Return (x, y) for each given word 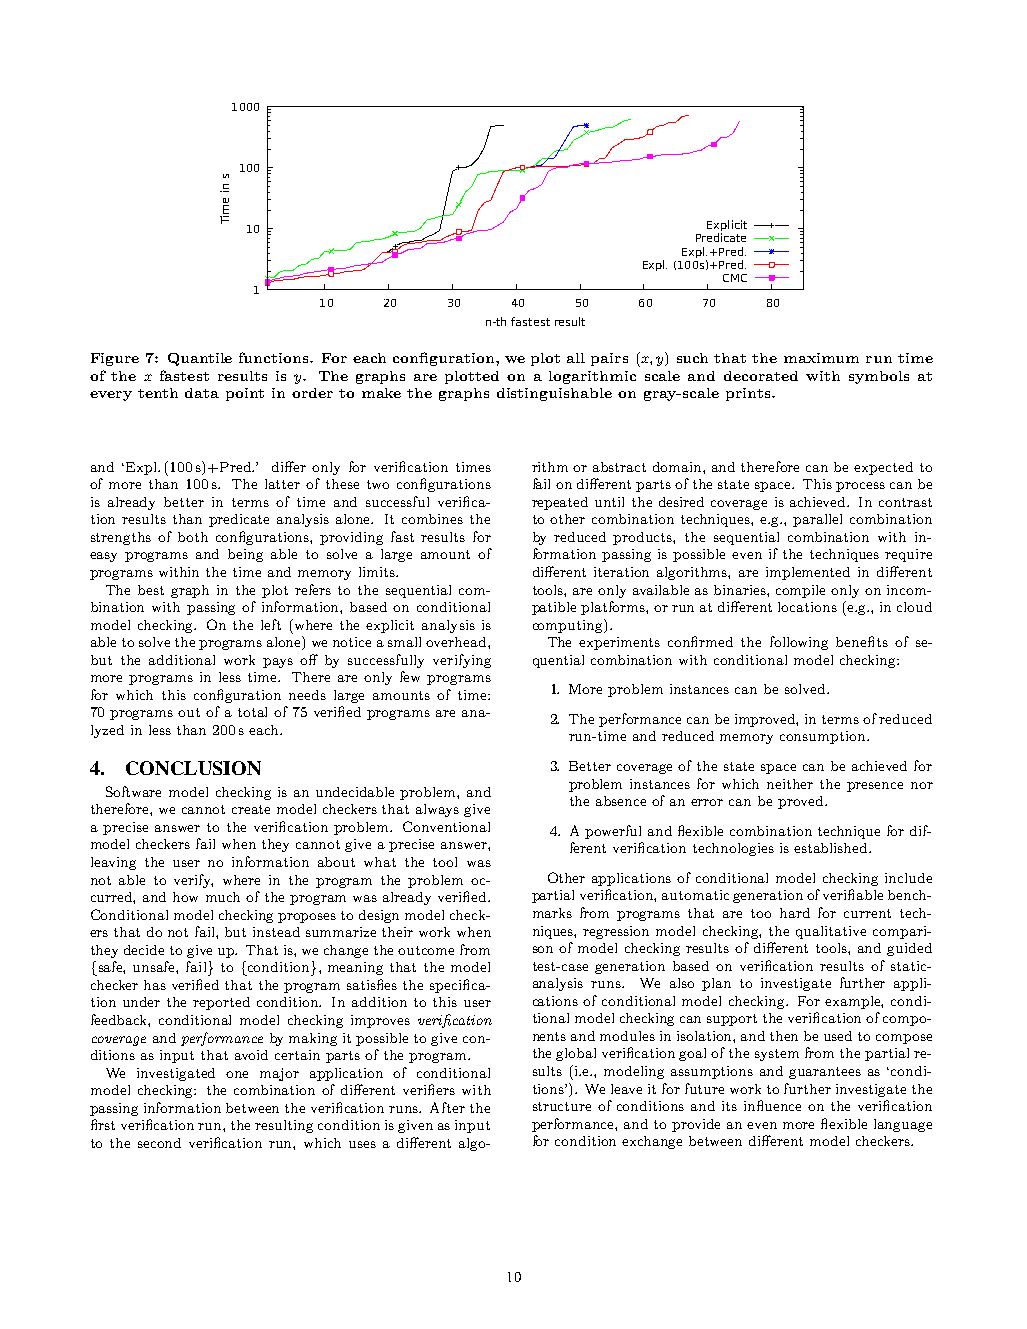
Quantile (200, 359)
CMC (735, 278)
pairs (609, 359)
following (799, 643)
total (252, 712)
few (410, 676)
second (159, 1143)
